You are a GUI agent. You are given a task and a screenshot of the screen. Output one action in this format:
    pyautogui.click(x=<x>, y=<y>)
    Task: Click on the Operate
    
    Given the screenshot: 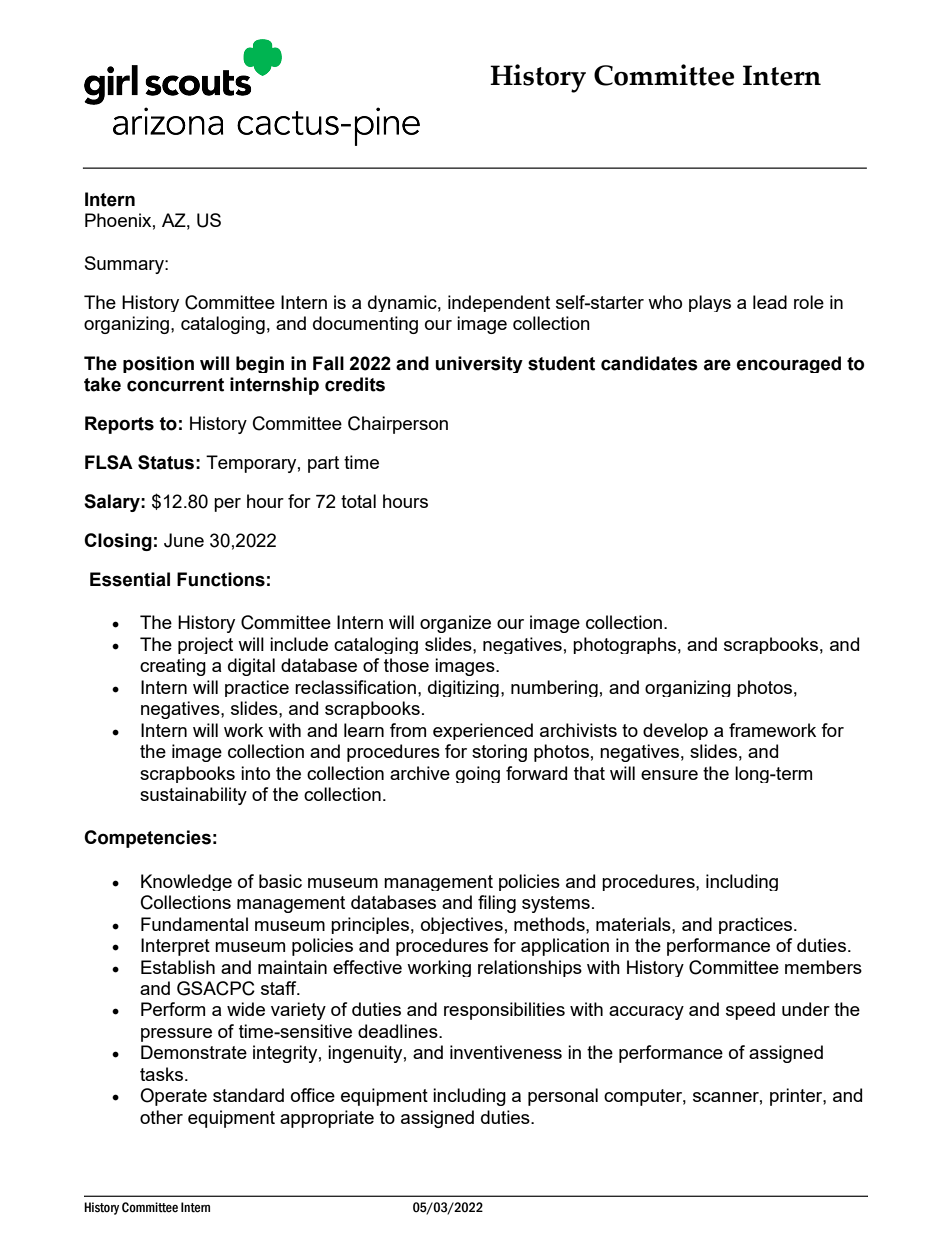 What is the action you would take?
    pyautogui.click(x=173, y=1097)
